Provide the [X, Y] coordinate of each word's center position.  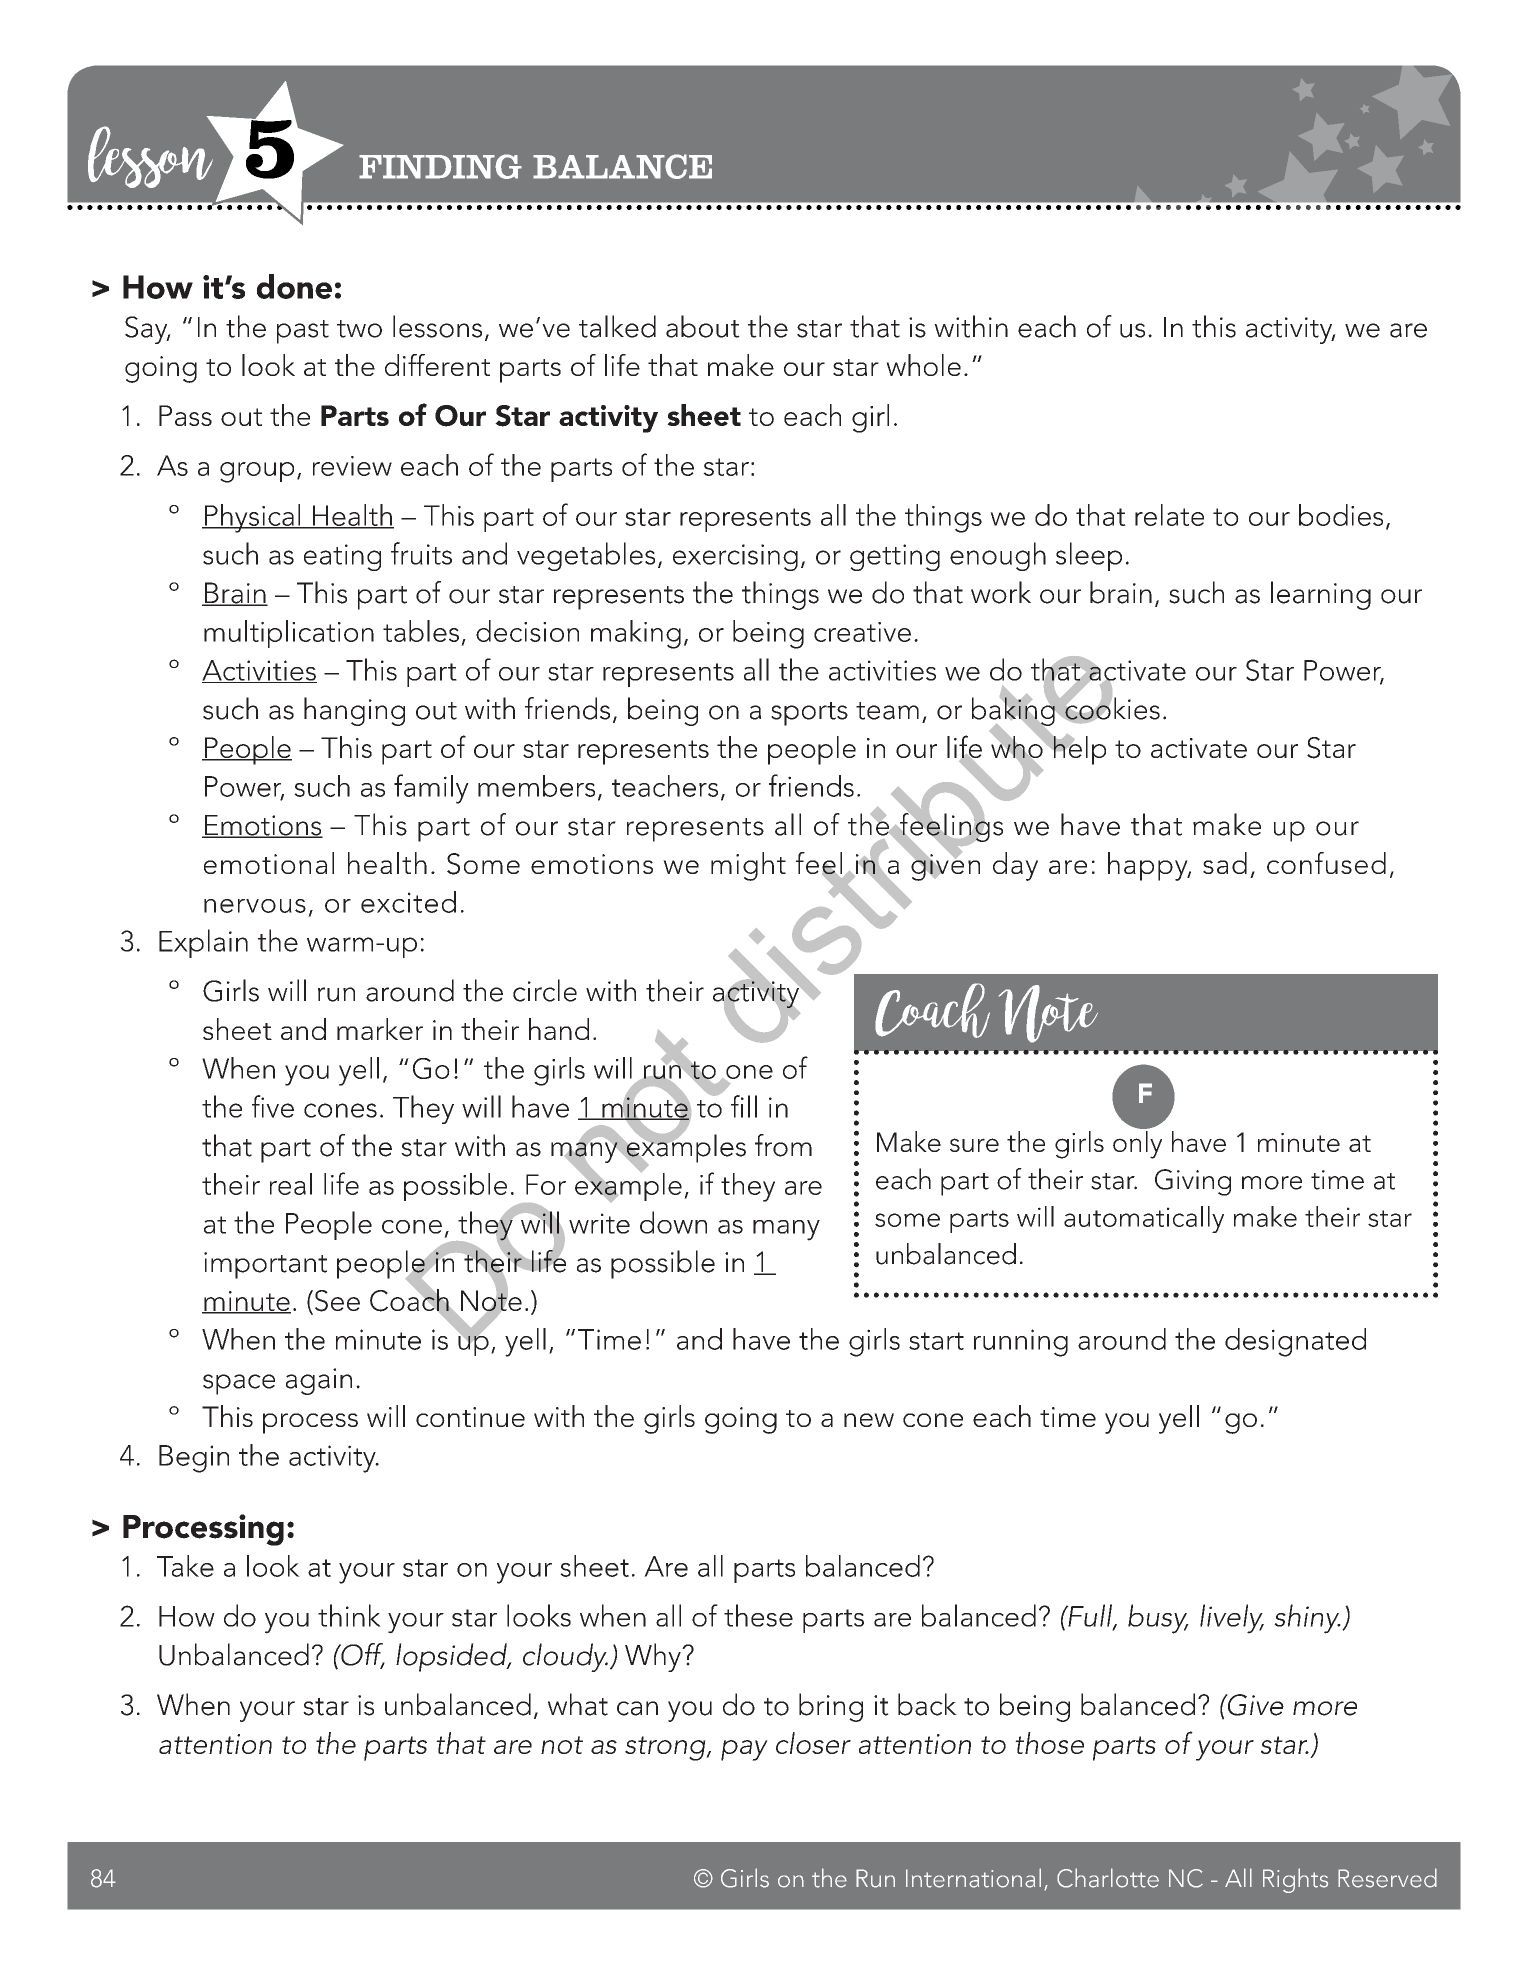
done [294, 286]
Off [362, 1655]
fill [744, 1106]
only [1137, 1143]
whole [923, 365]
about [703, 326]
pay [744, 1750]
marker [380, 1029]
